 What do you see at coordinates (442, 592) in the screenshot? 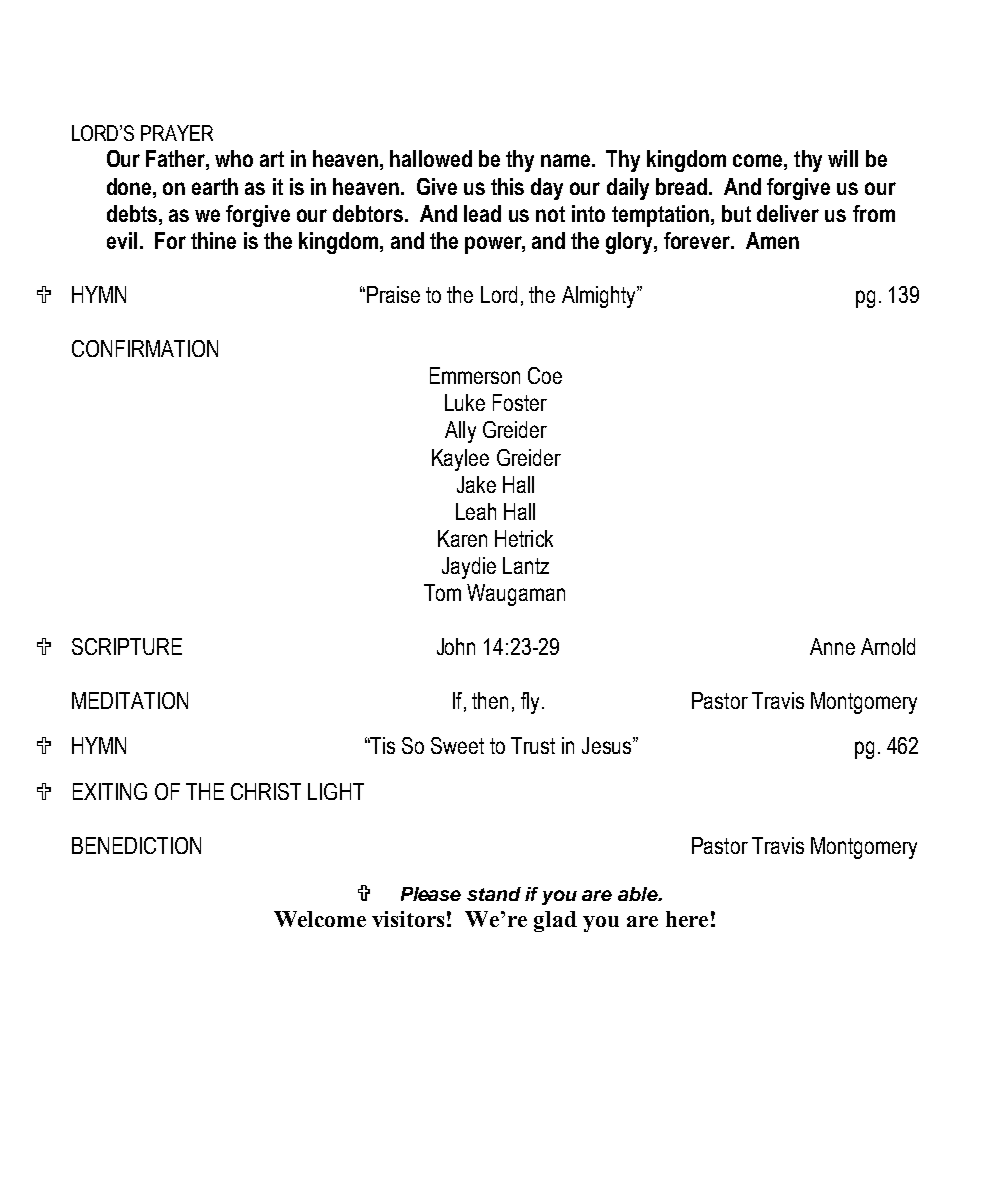
I see `Tom` at bounding box center [442, 592].
